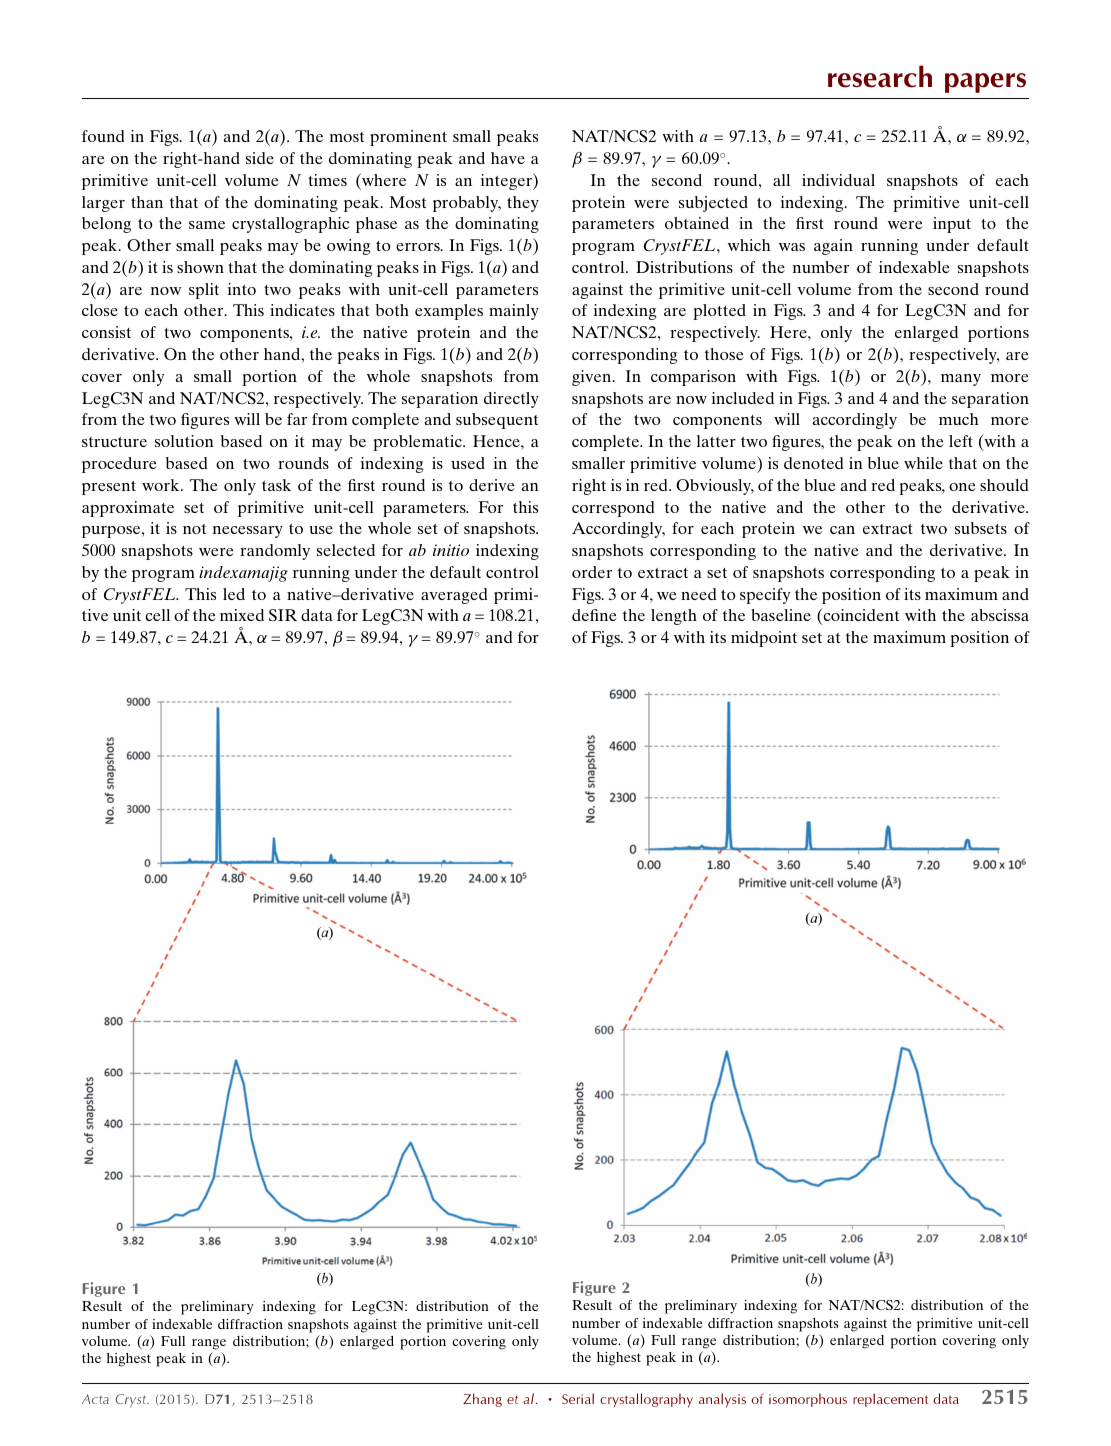 The height and width of the document is (1446, 1111). What do you see at coordinates (842, 530) in the document?
I see `can` at bounding box center [842, 530].
